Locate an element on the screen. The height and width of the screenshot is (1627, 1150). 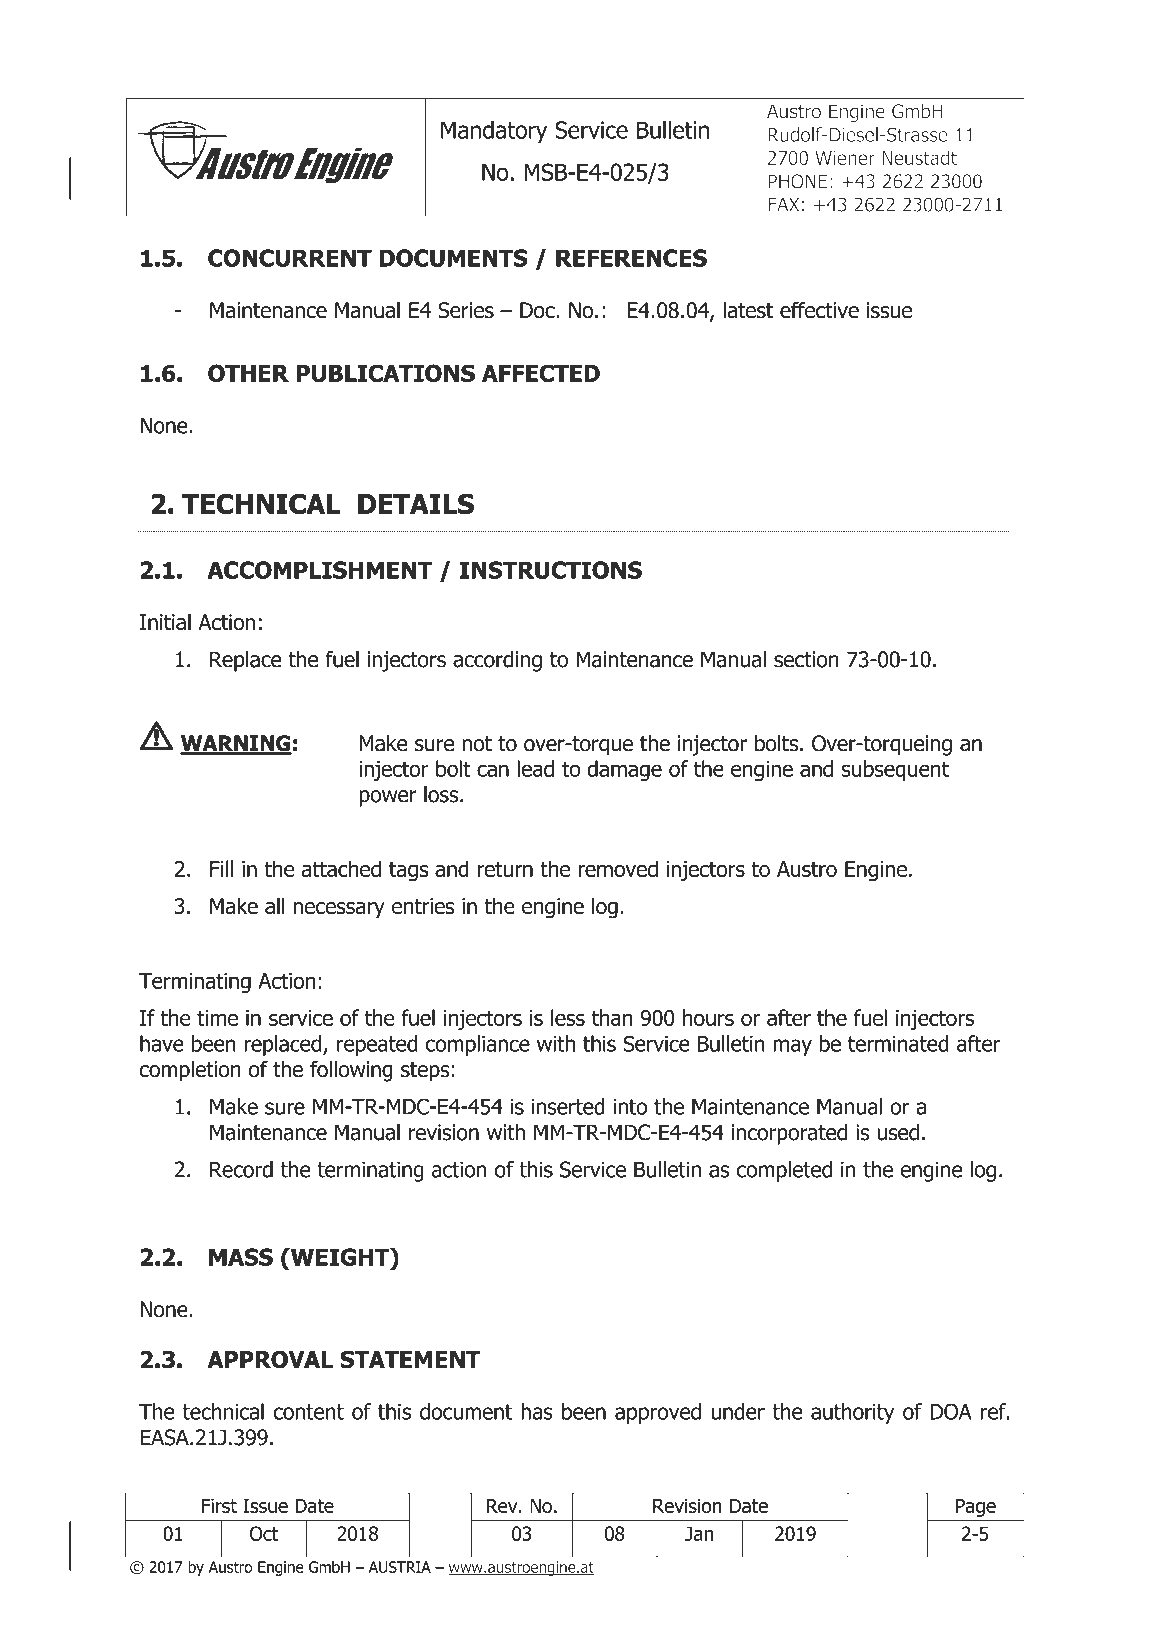
ACCOMPLISHMENT is located at coordinates (319, 570).
